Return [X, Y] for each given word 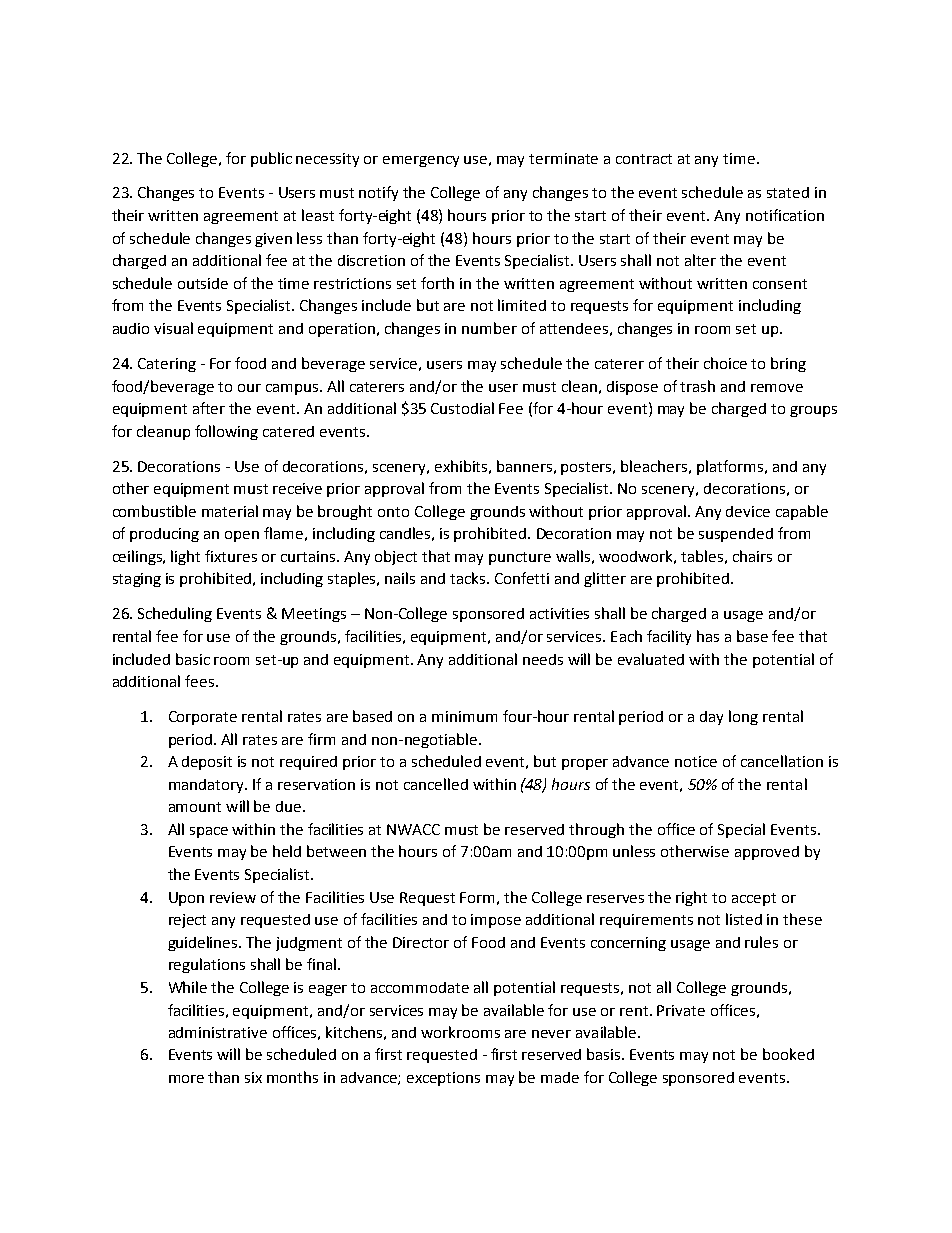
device [748, 511]
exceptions [443, 1079]
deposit [207, 763]
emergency [421, 161]
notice [696, 761]
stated [788, 192]
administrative [218, 1032]
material [230, 511]
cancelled [436, 784]
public [271, 159]
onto [393, 512]
